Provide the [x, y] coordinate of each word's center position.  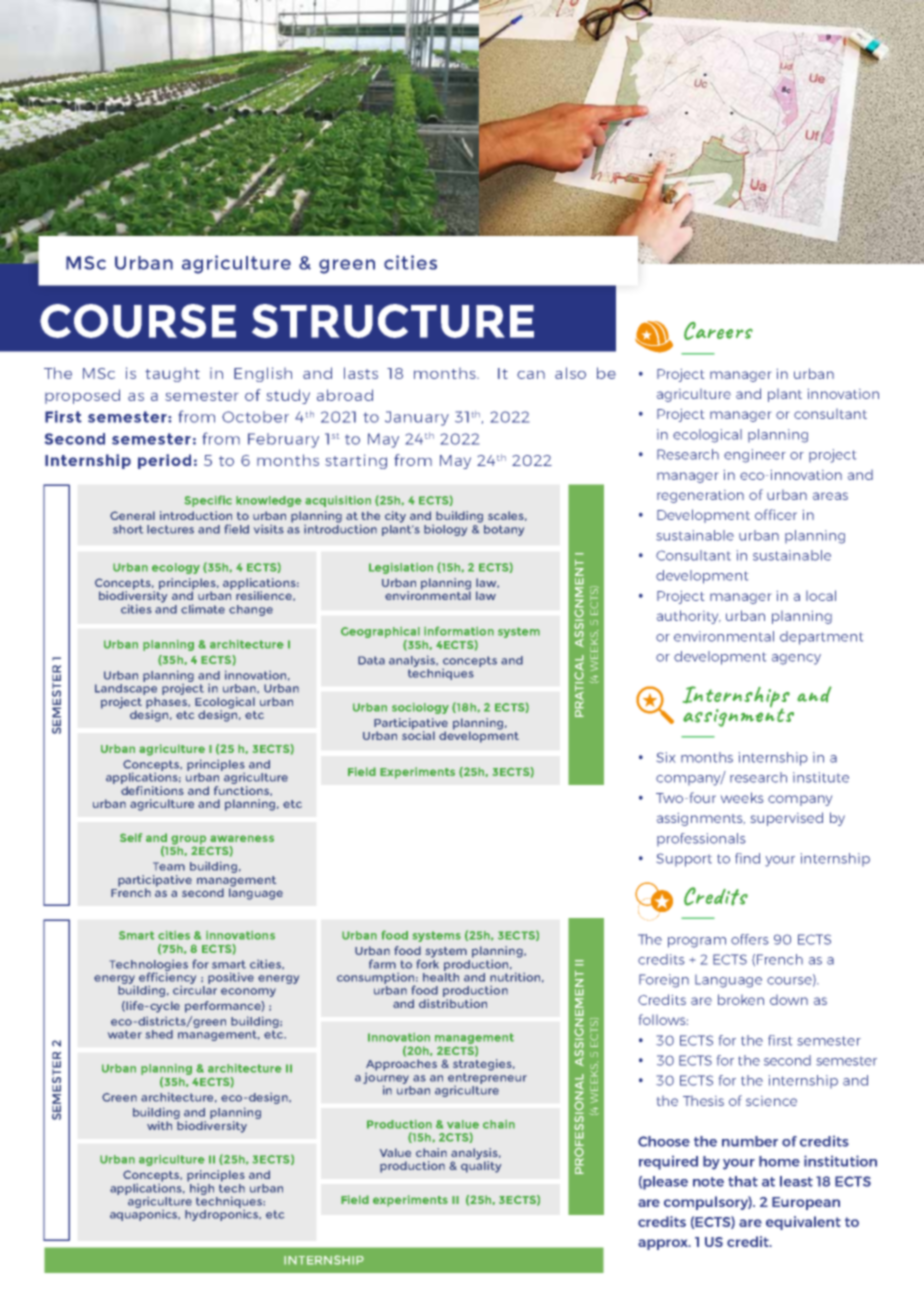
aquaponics [145, 1214]
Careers [718, 331]
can [531, 374]
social [418, 734]
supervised [787, 819]
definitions [152, 789]
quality [481, 1166]
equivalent [803, 1223]
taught [172, 375]
